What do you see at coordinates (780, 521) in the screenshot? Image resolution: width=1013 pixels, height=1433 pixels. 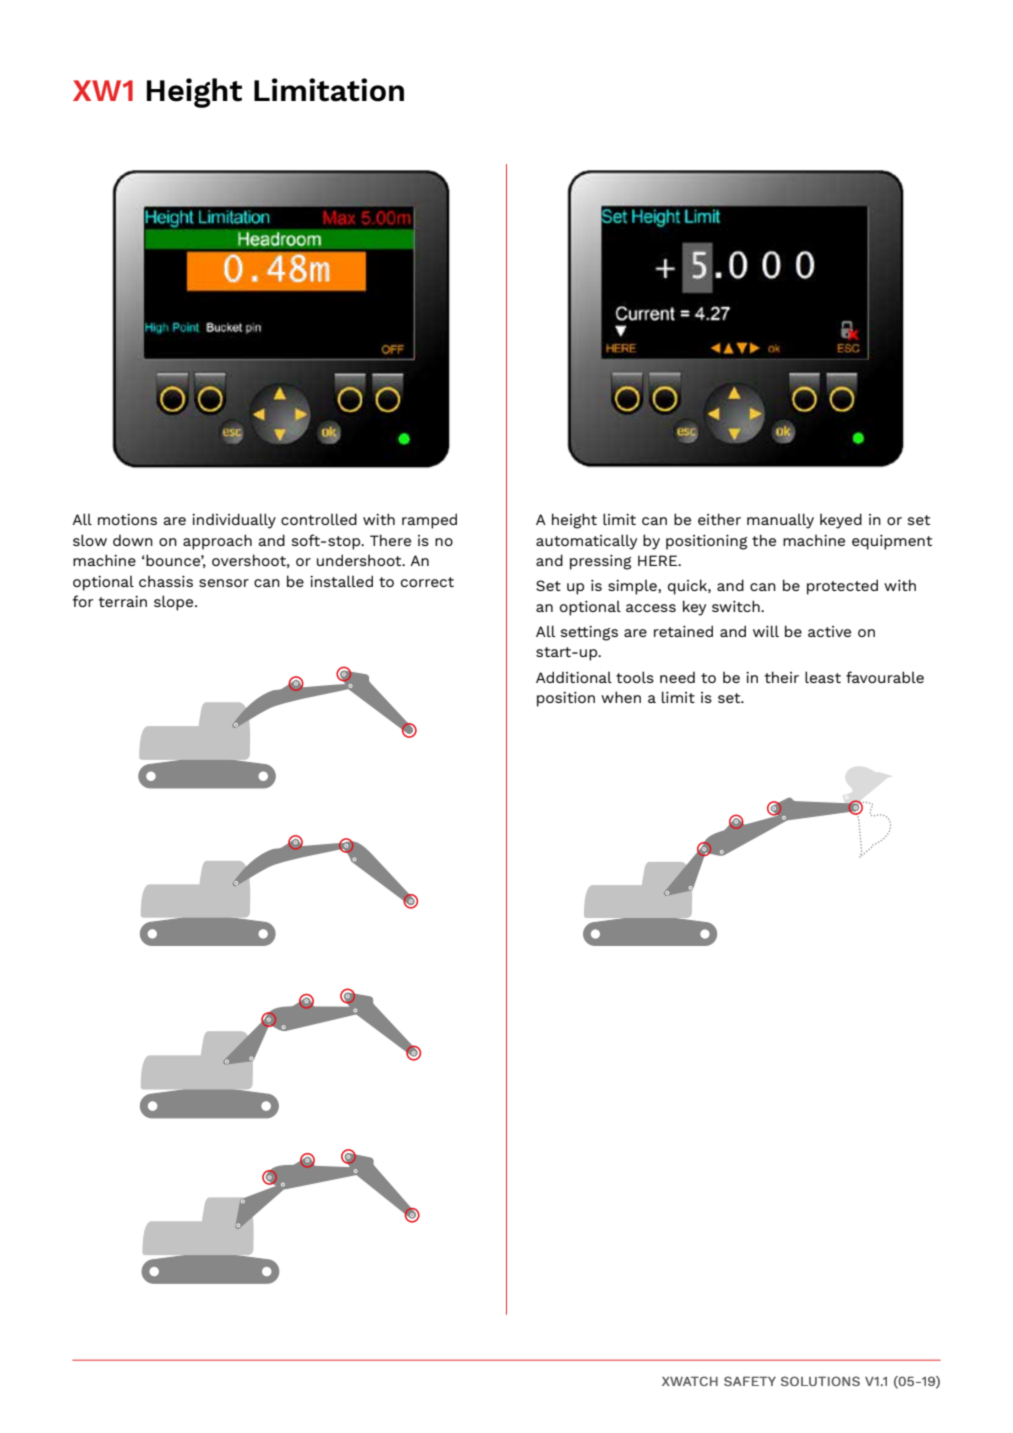 I see `manually` at bounding box center [780, 521].
